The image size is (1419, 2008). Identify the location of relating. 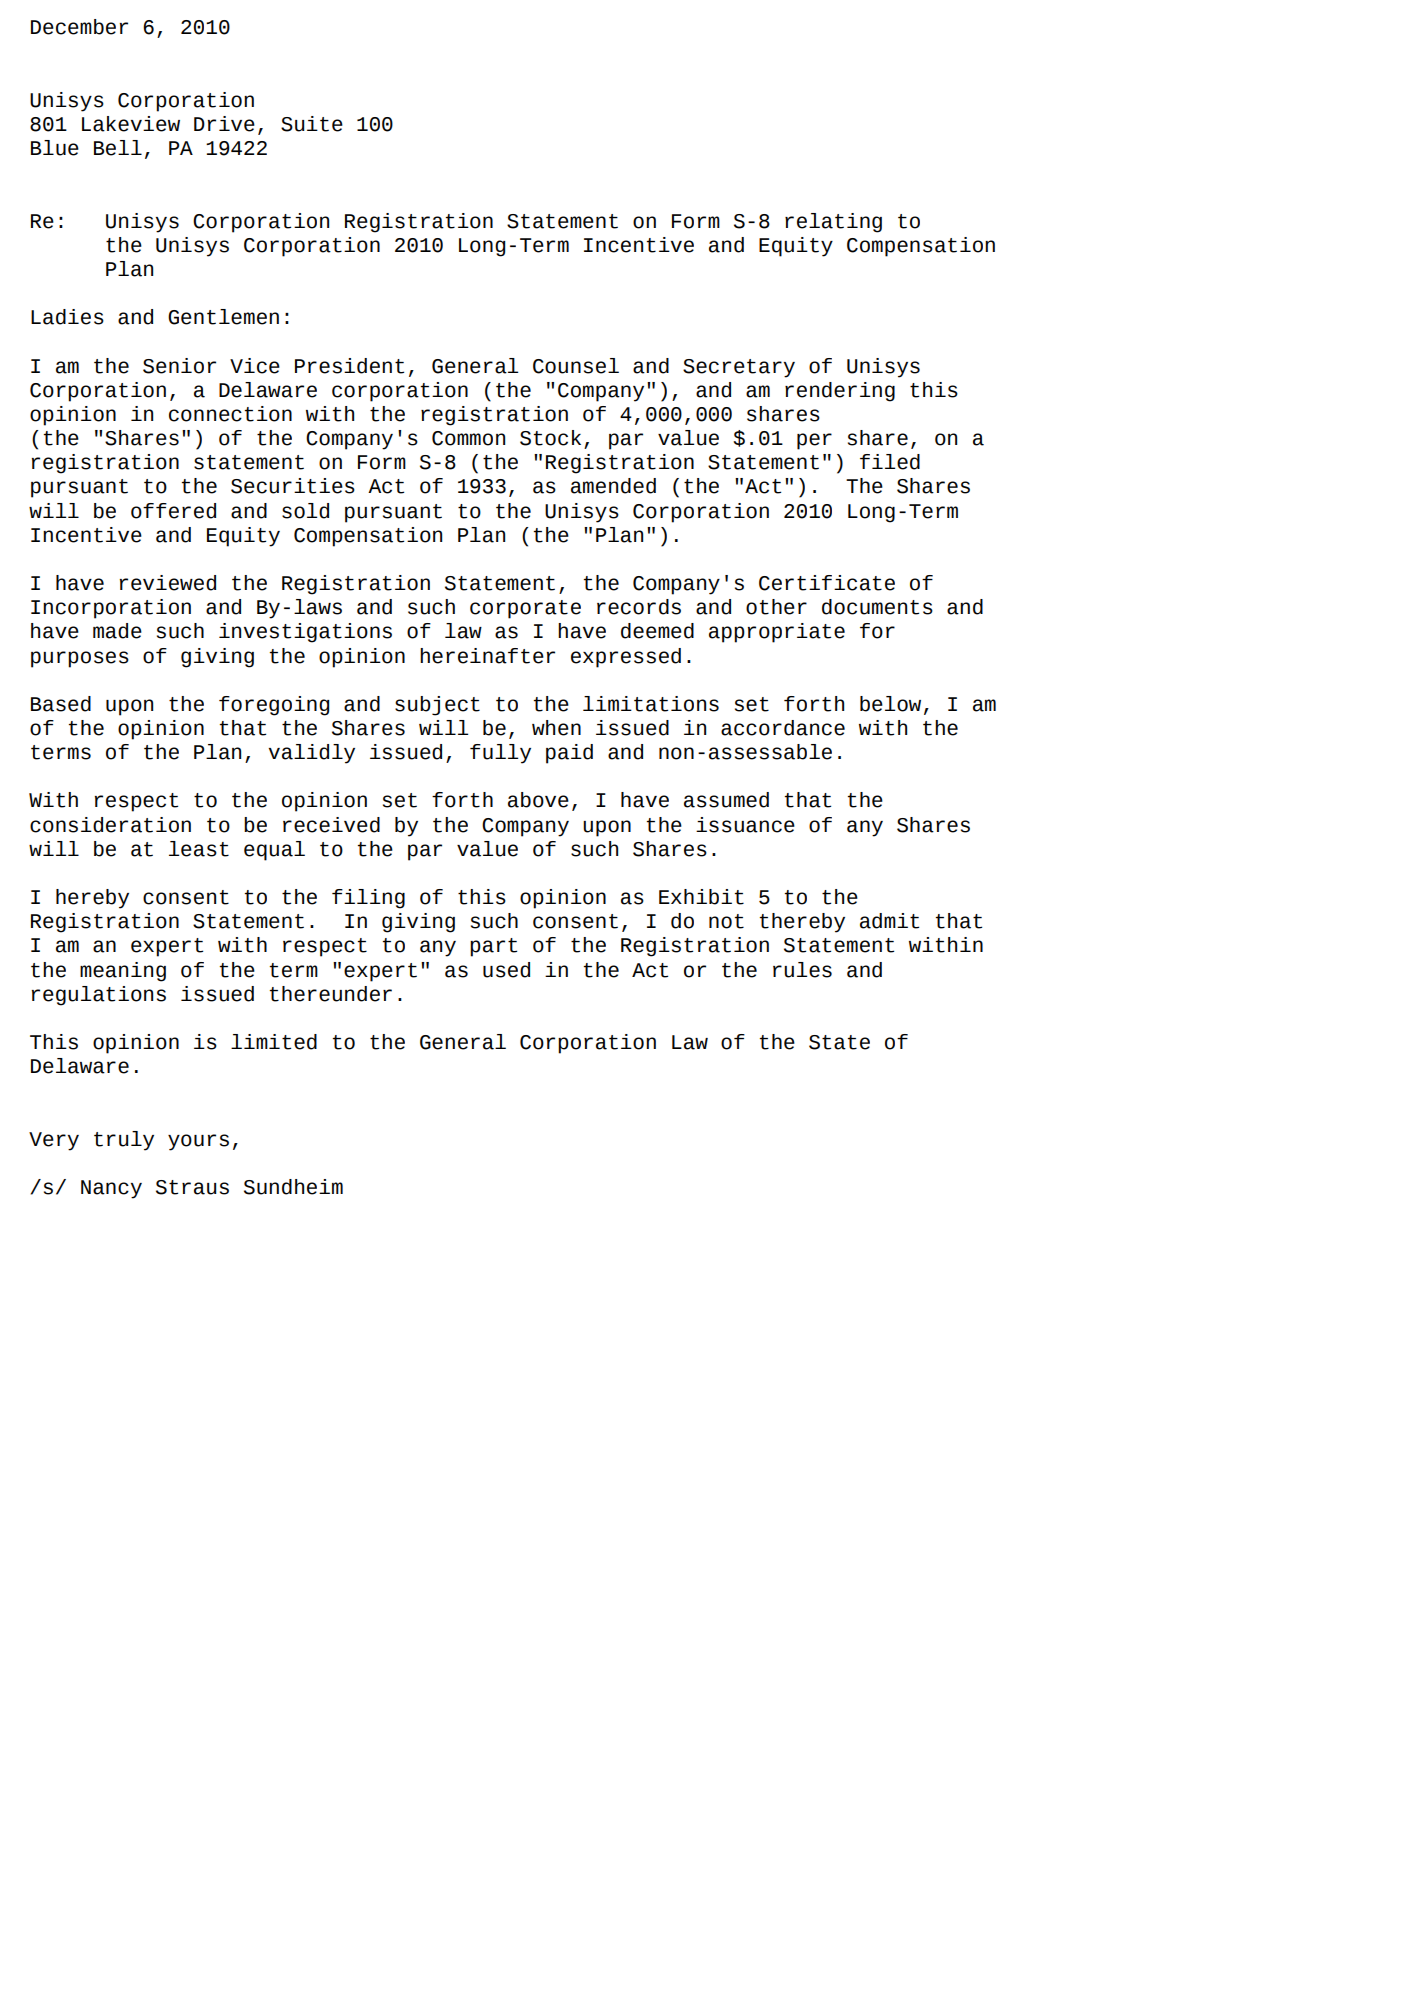
(833, 223).
